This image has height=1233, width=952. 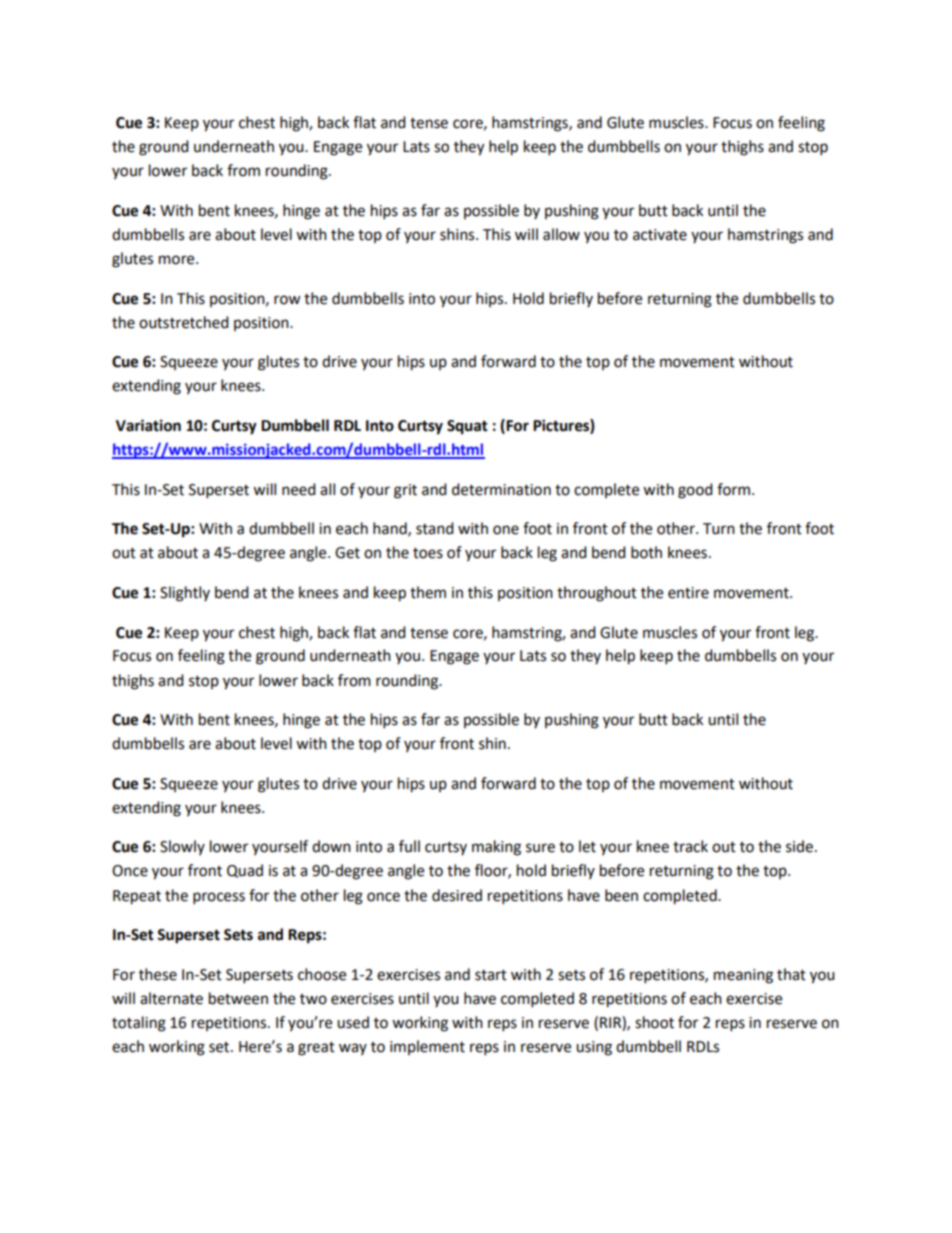 I want to click on Slowly, so click(x=182, y=847).
